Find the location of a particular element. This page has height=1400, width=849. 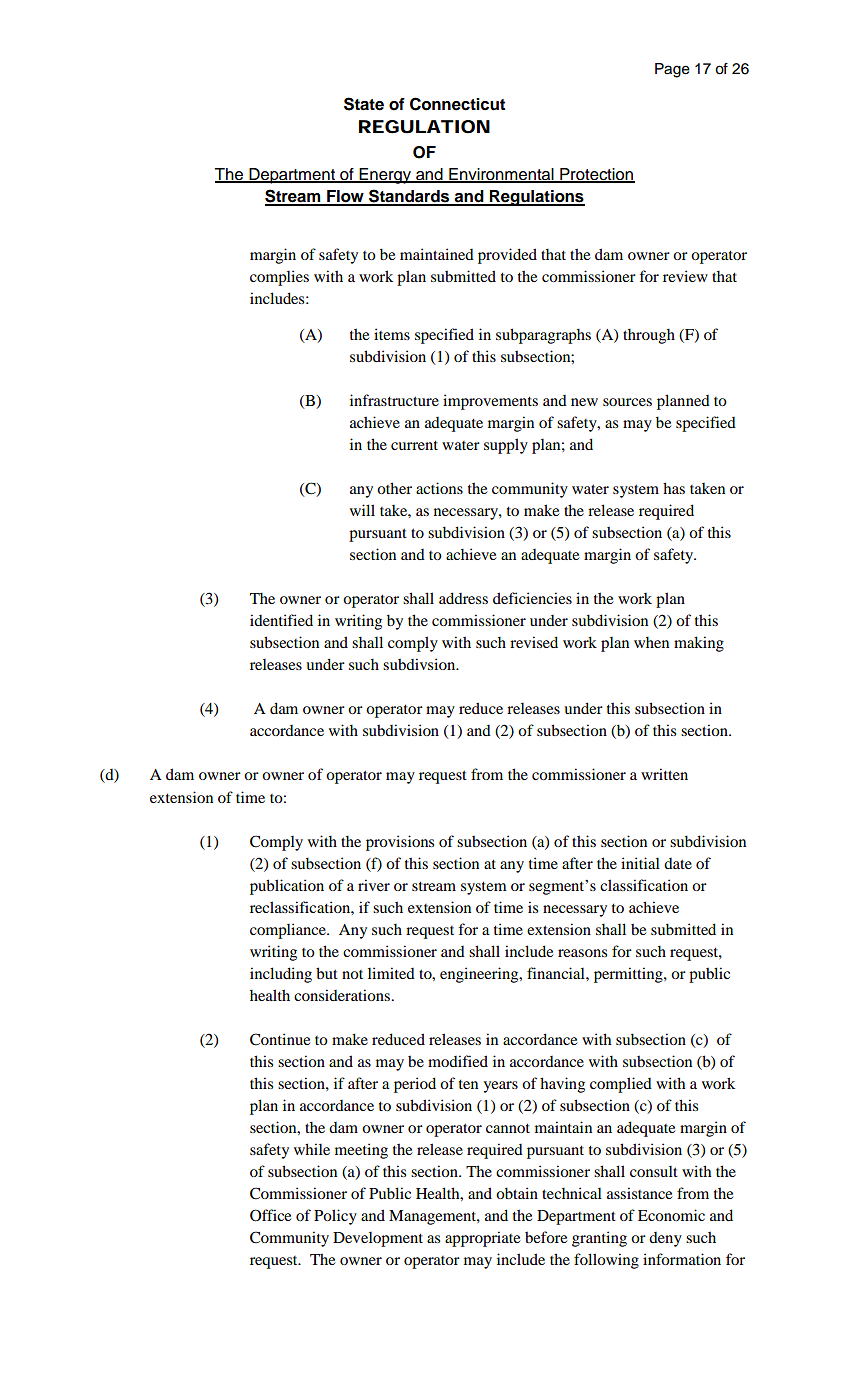

supply is located at coordinates (506, 446).
